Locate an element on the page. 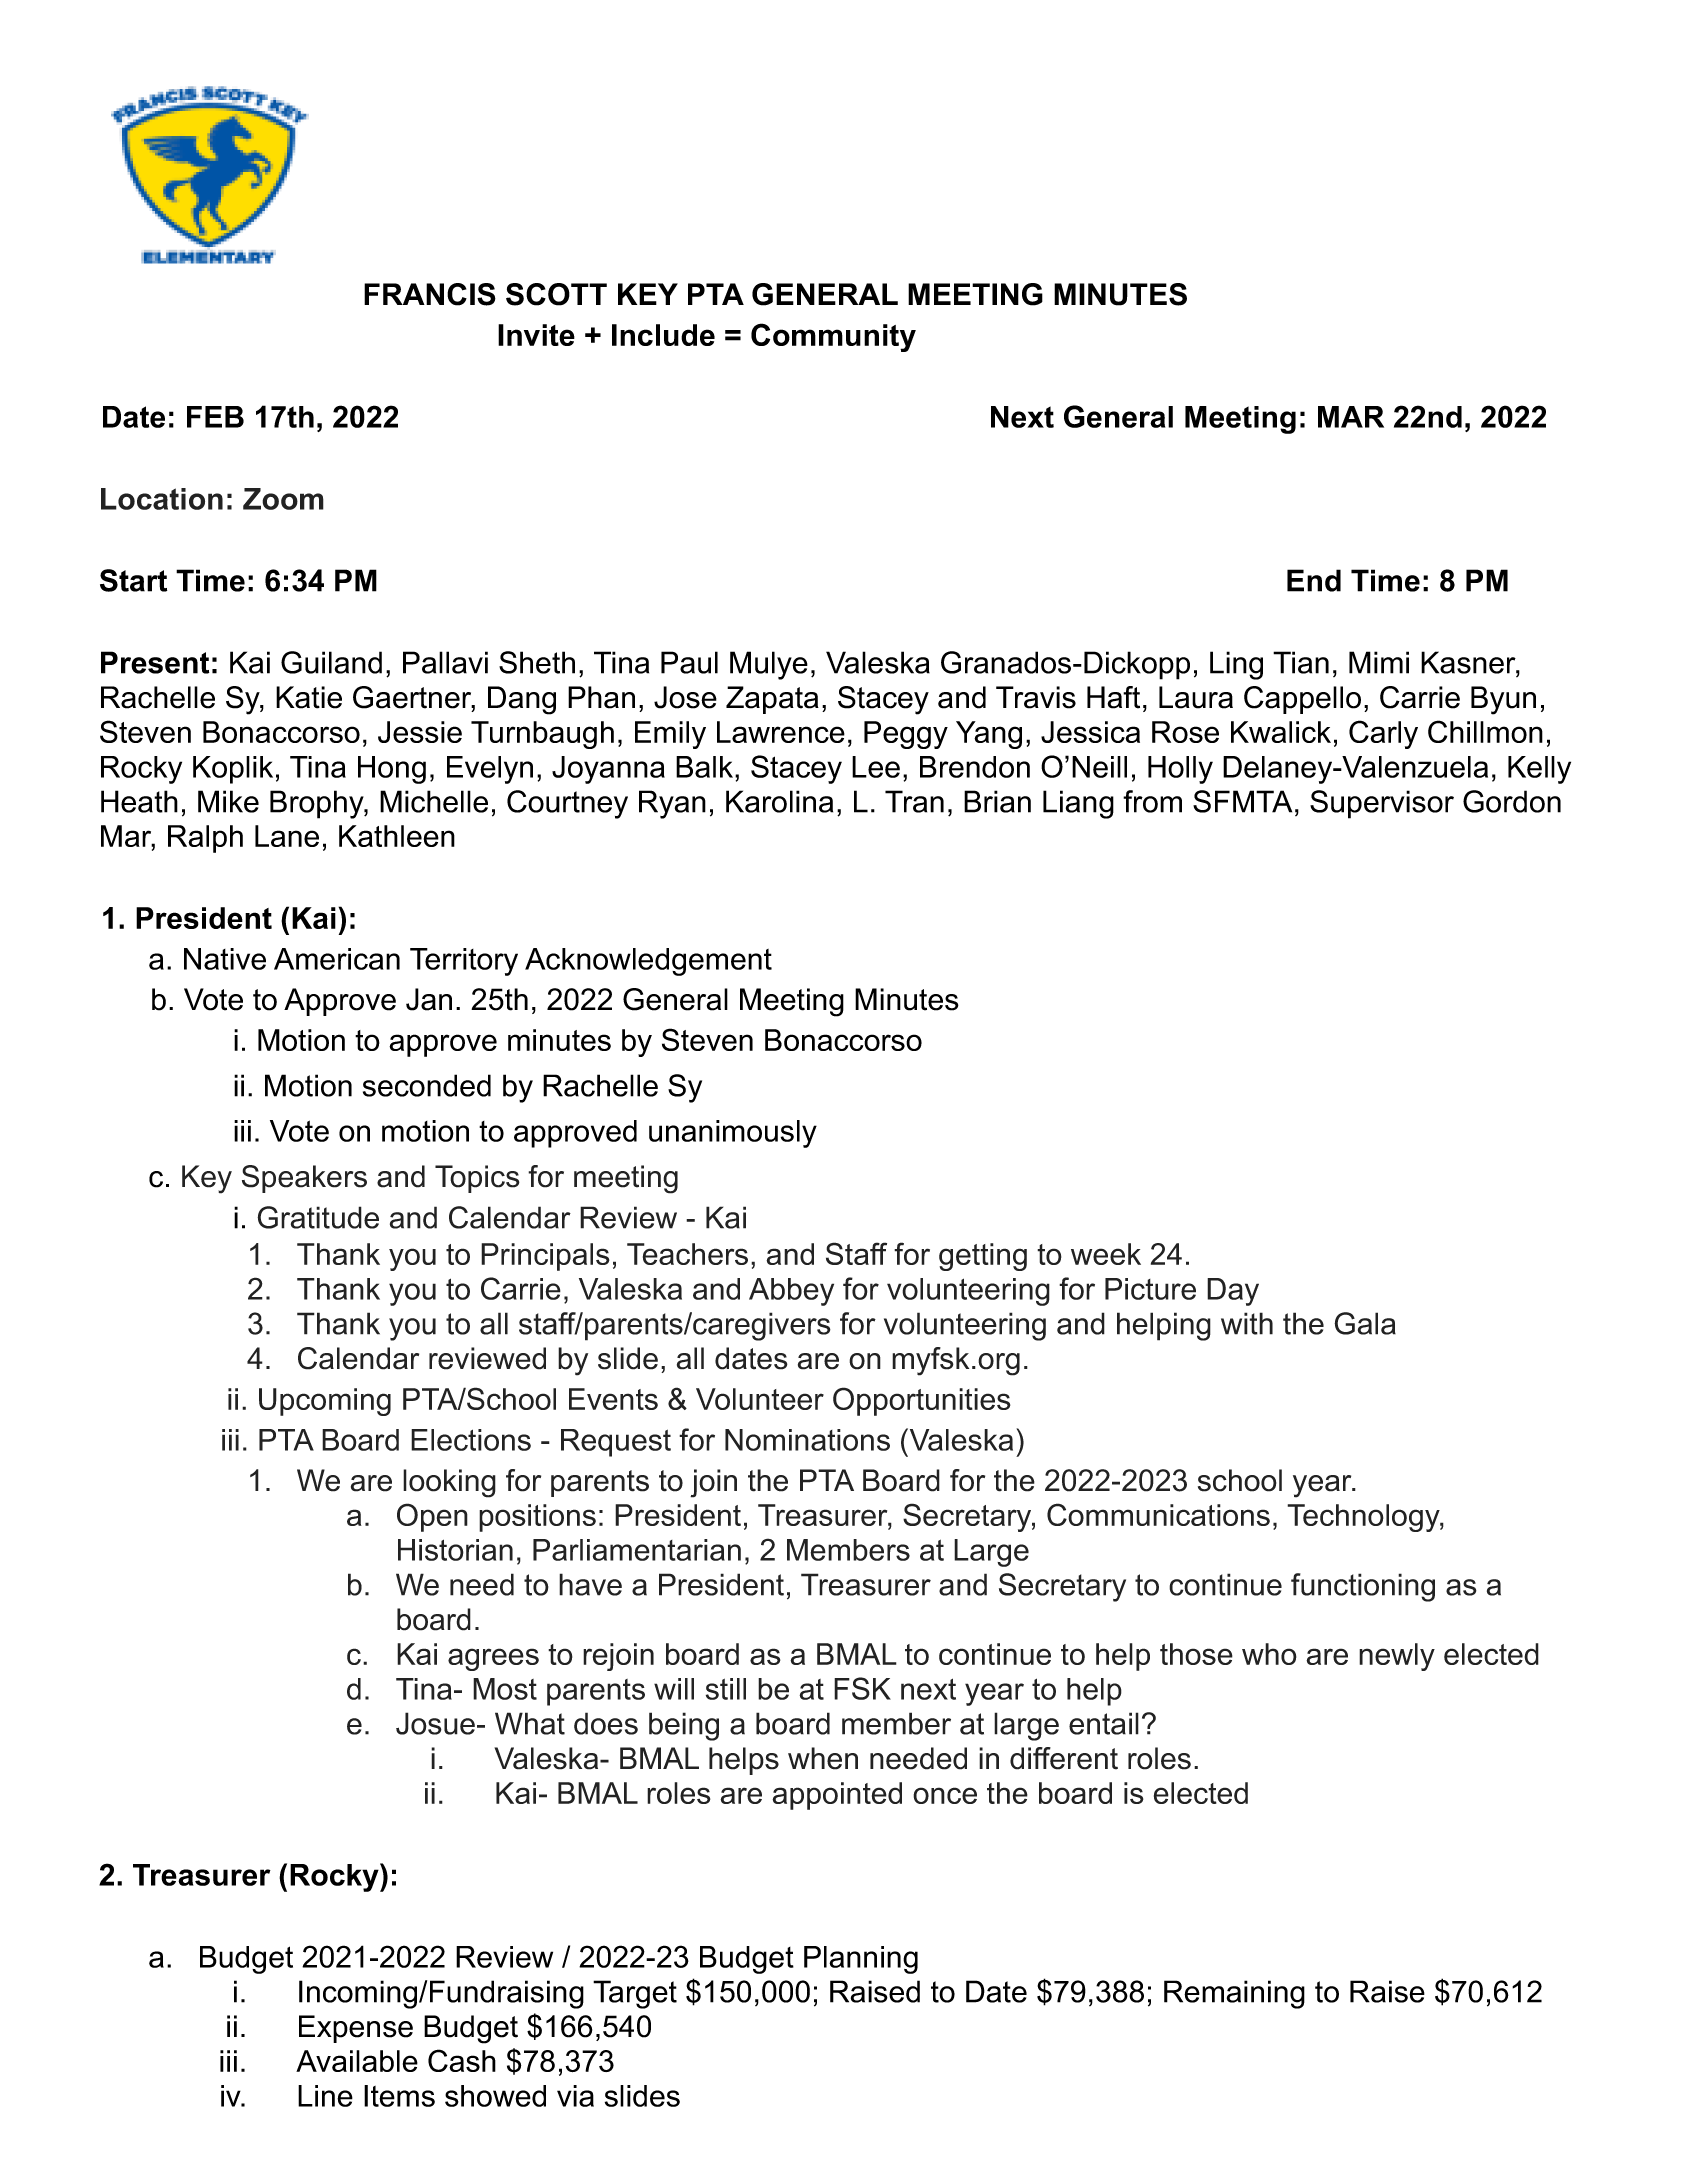 The image size is (1681, 2175). Community is located at coordinates (833, 337).
